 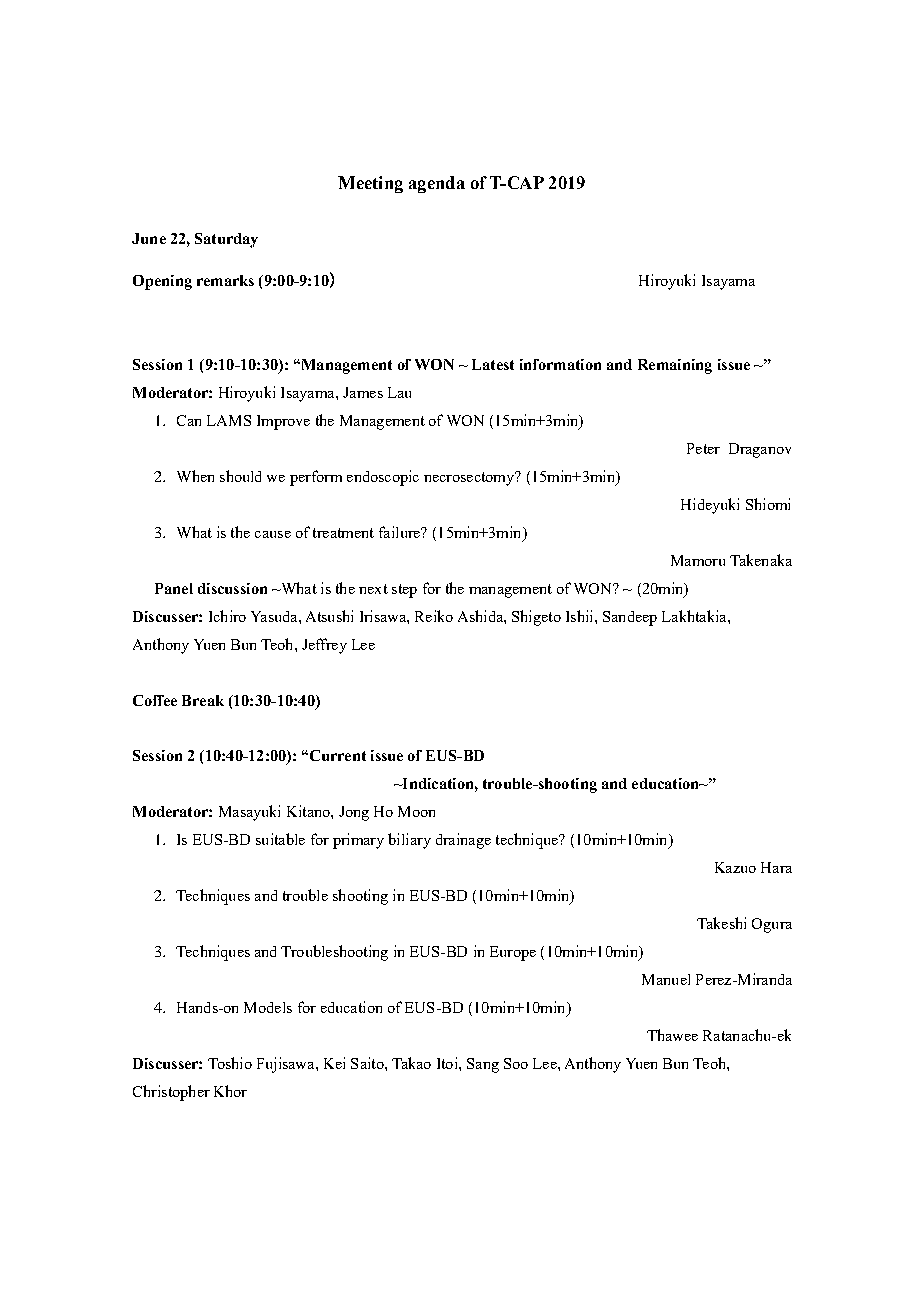 I want to click on agenda, so click(x=437, y=184).
